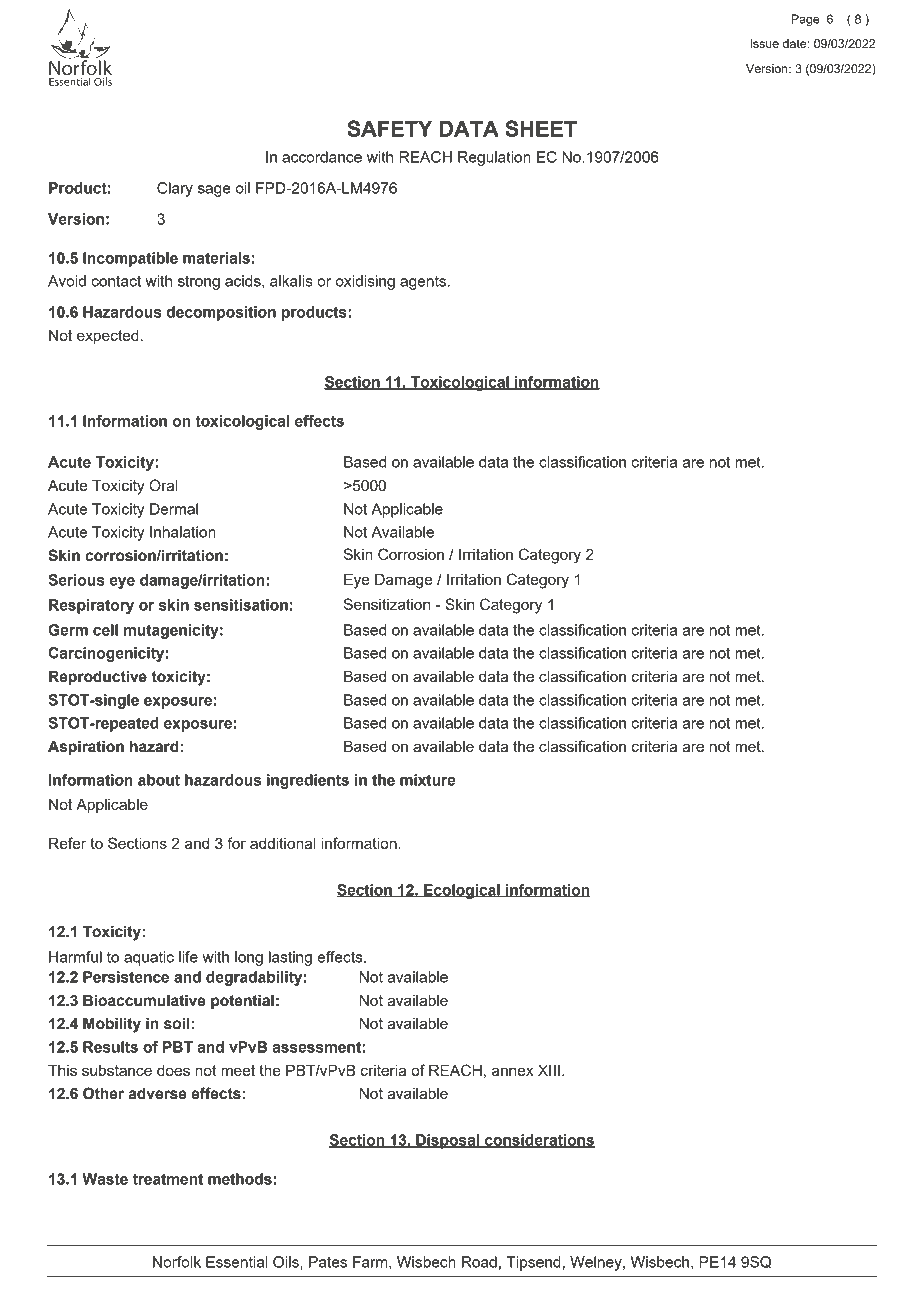 The width and height of the screenshot is (924, 1308). I want to click on Clary, so click(175, 189).
